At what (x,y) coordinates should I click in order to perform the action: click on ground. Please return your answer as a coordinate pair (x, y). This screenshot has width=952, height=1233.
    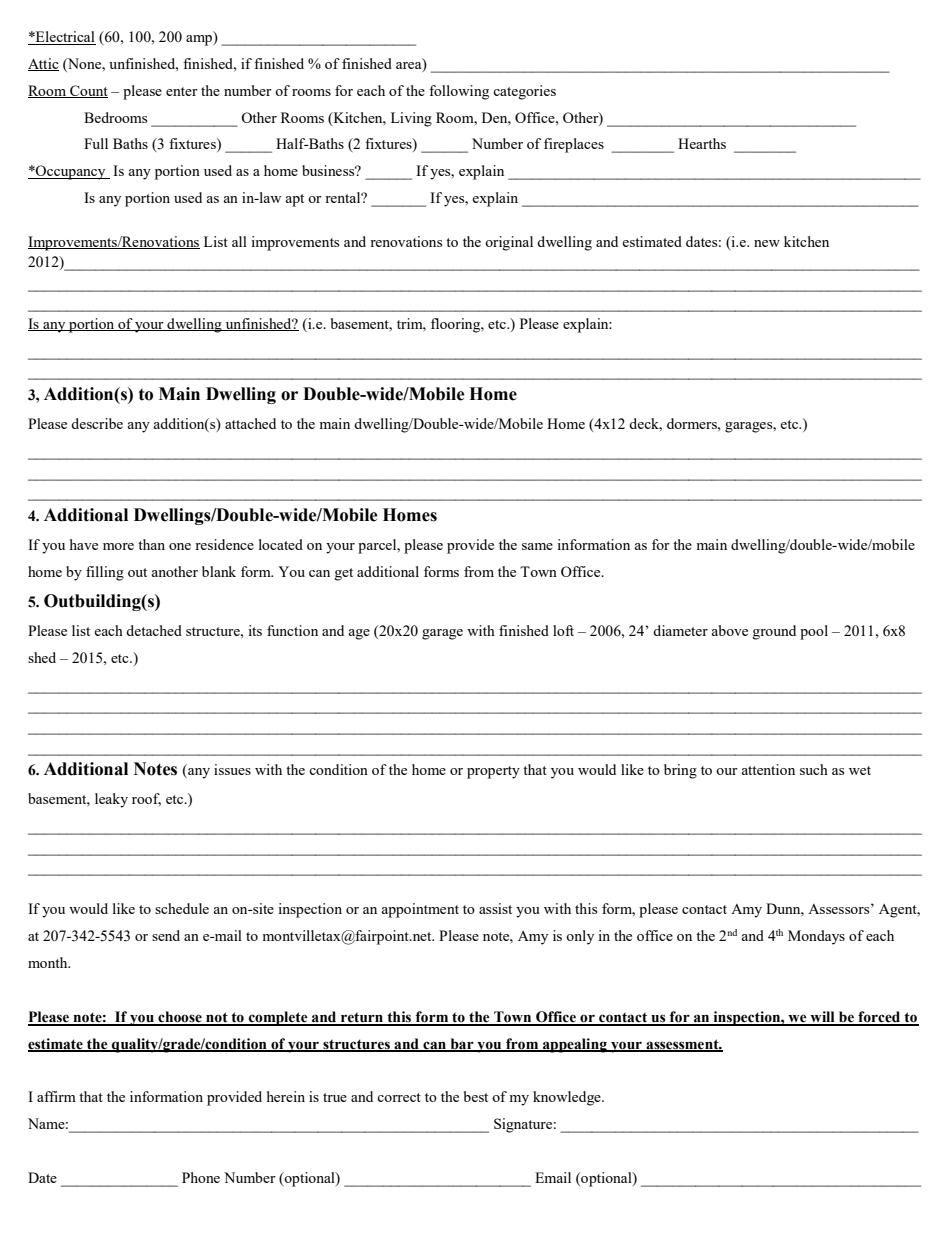
    Looking at the image, I should click on (774, 632).
